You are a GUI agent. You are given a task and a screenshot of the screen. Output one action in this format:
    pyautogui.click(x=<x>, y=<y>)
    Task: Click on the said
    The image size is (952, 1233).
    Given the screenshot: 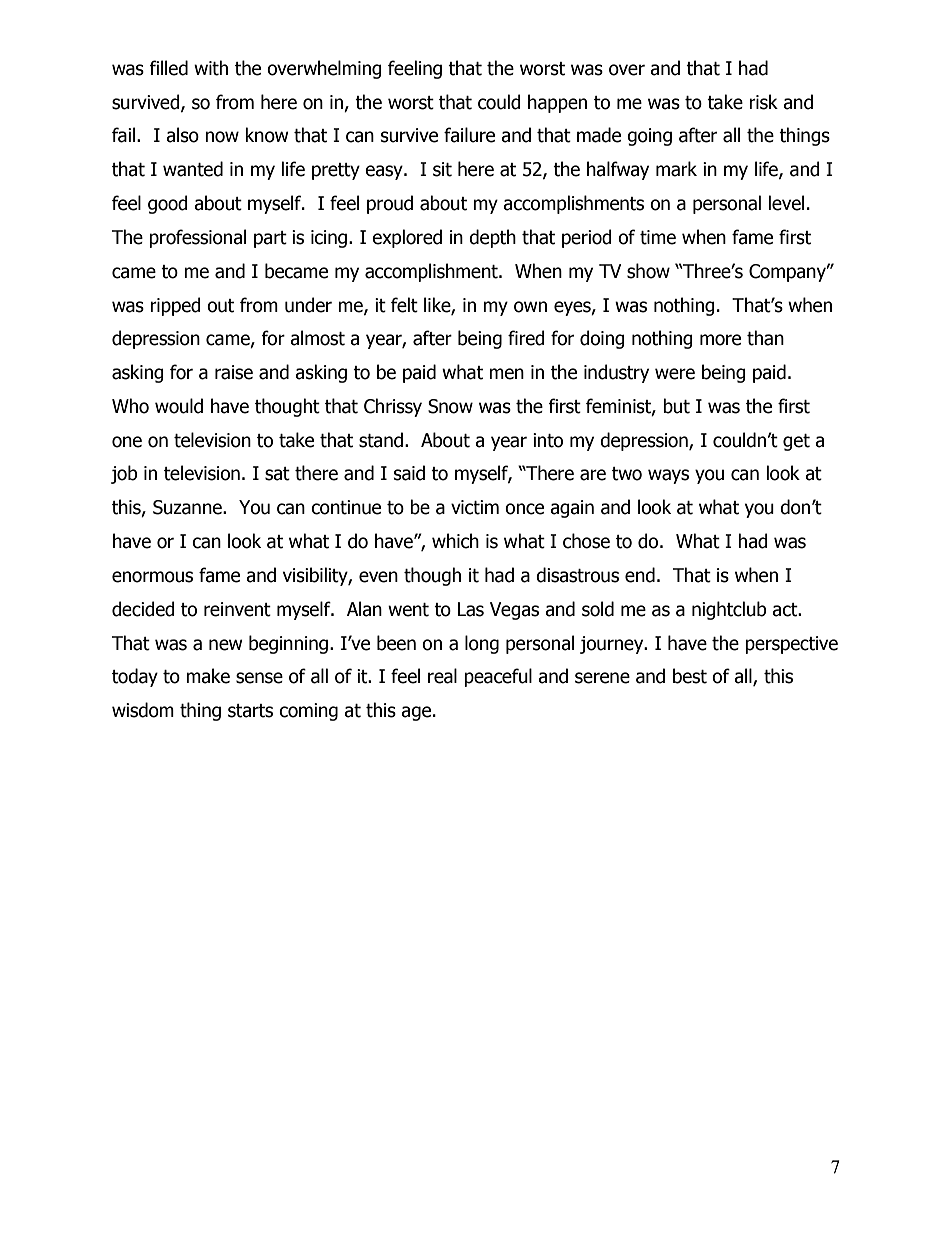 What is the action you would take?
    pyautogui.click(x=409, y=473)
